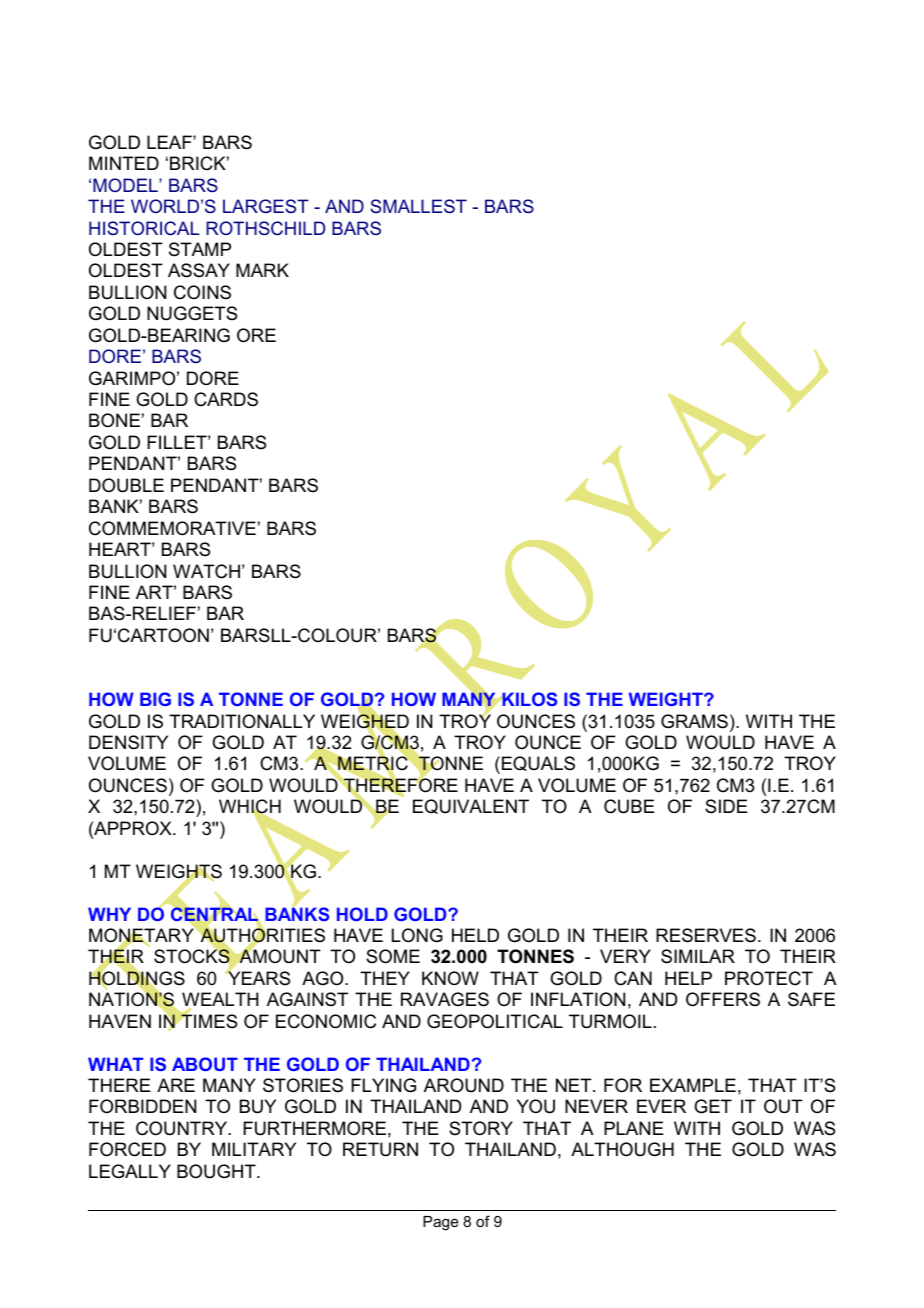 The width and height of the screenshot is (924, 1308). I want to click on SMALLEST, so click(418, 206).
